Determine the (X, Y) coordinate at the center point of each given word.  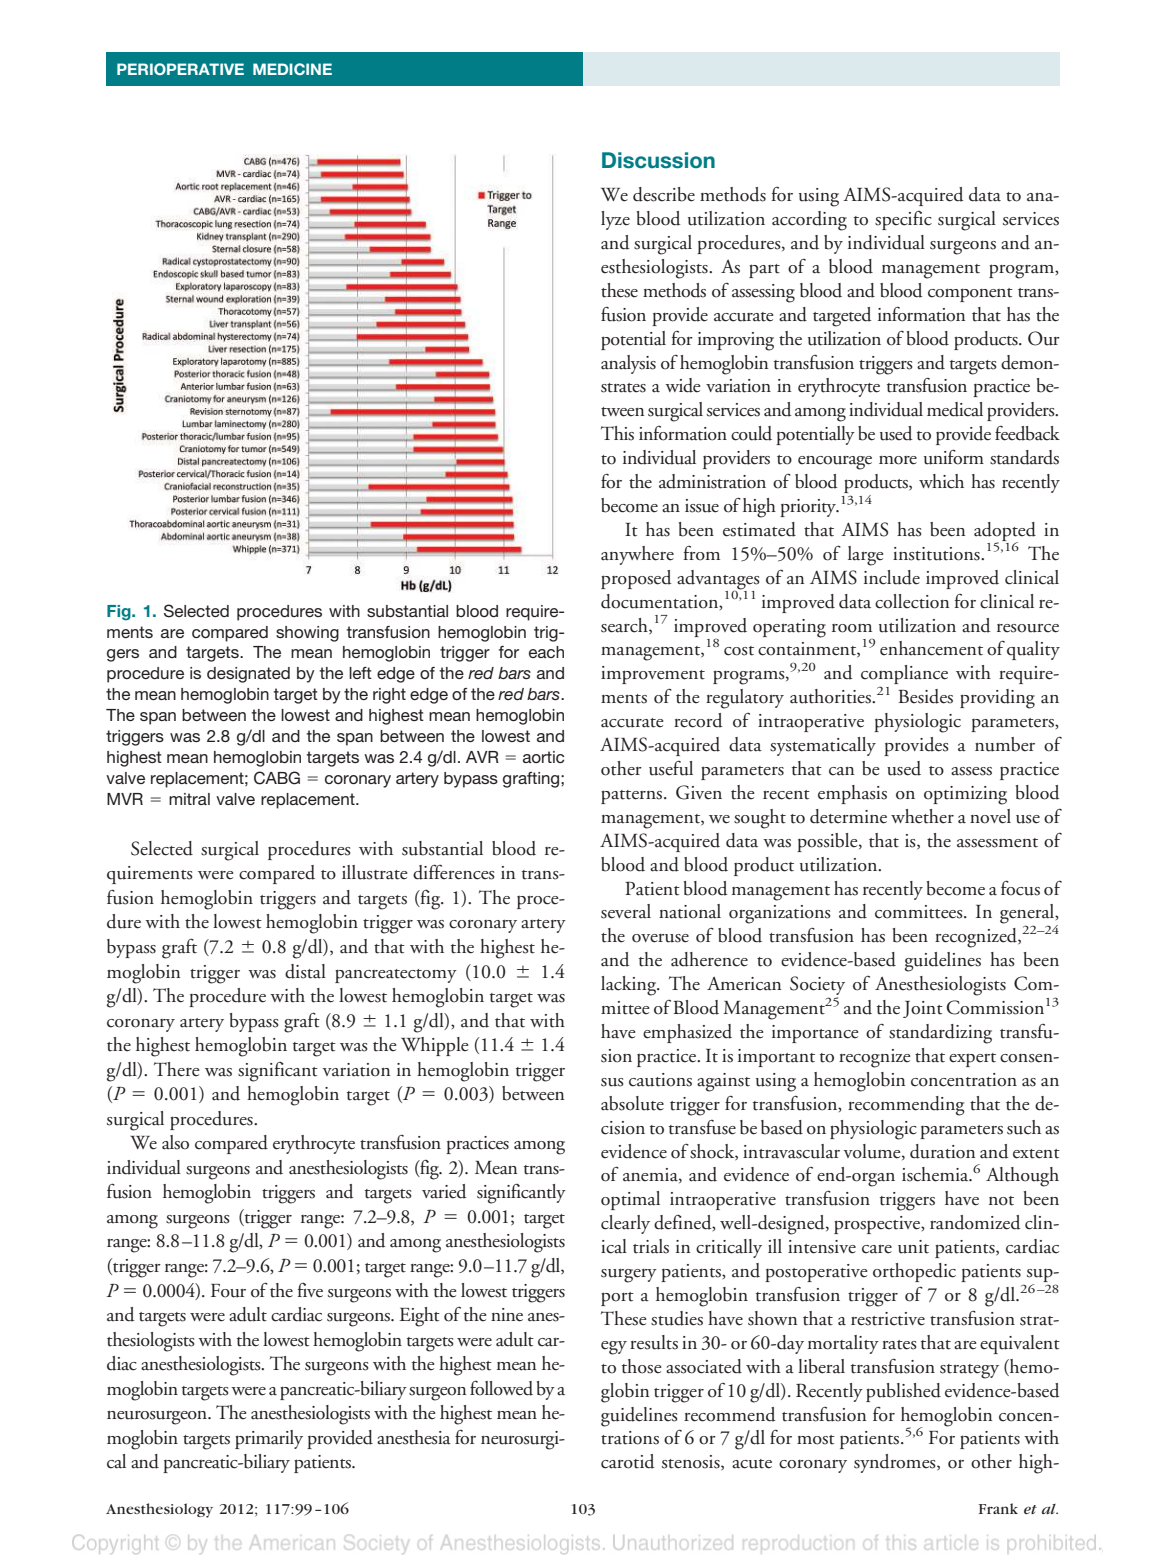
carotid (628, 1461)
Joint (923, 1009)
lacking (630, 986)
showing (307, 634)
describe (664, 194)
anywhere (637, 555)
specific (903, 220)
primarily (269, 1439)
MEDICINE (292, 69)
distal (305, 971)
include (892, 577)
